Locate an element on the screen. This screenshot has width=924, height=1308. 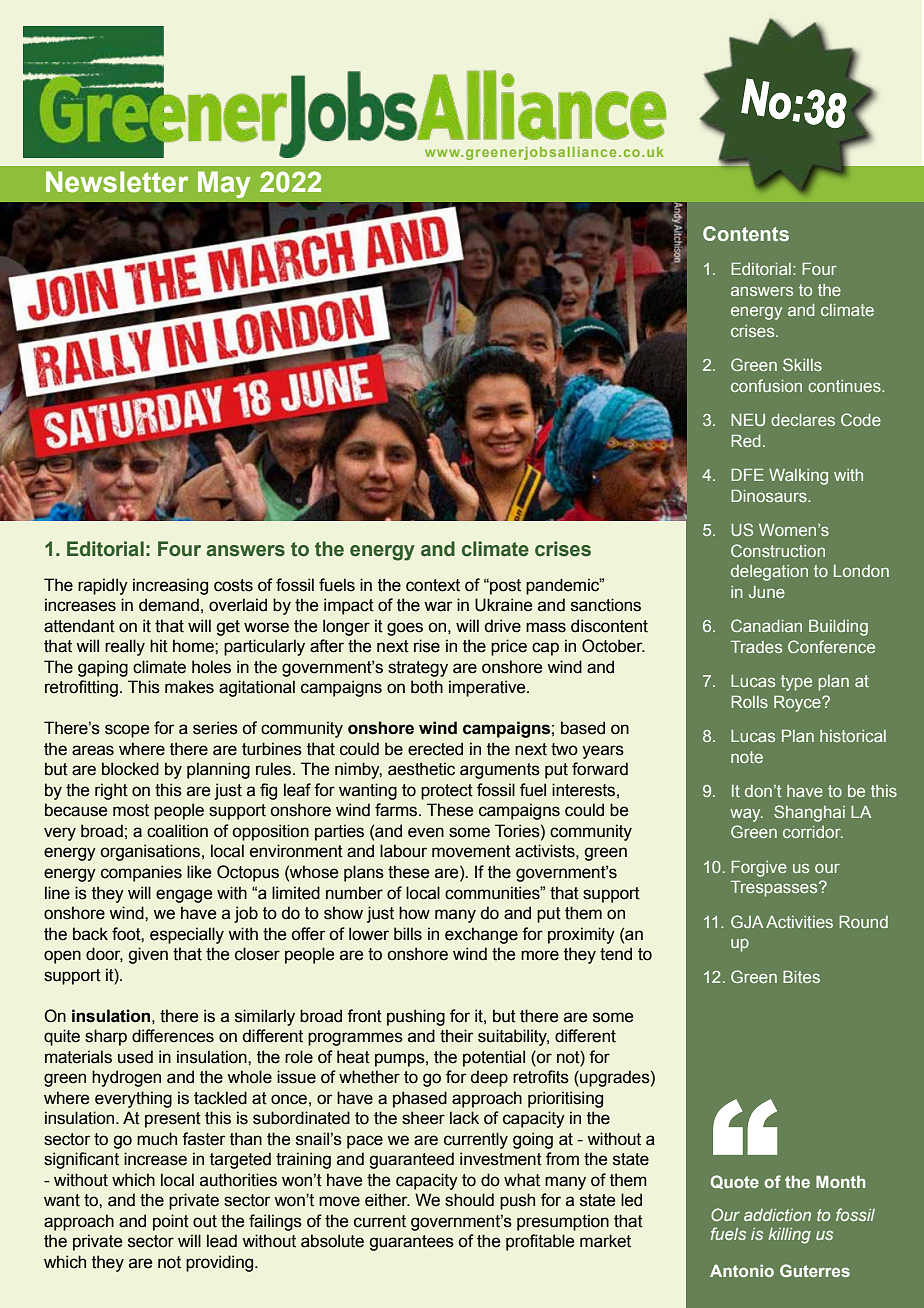
guarantees is located at coordinates (411, 1243).
